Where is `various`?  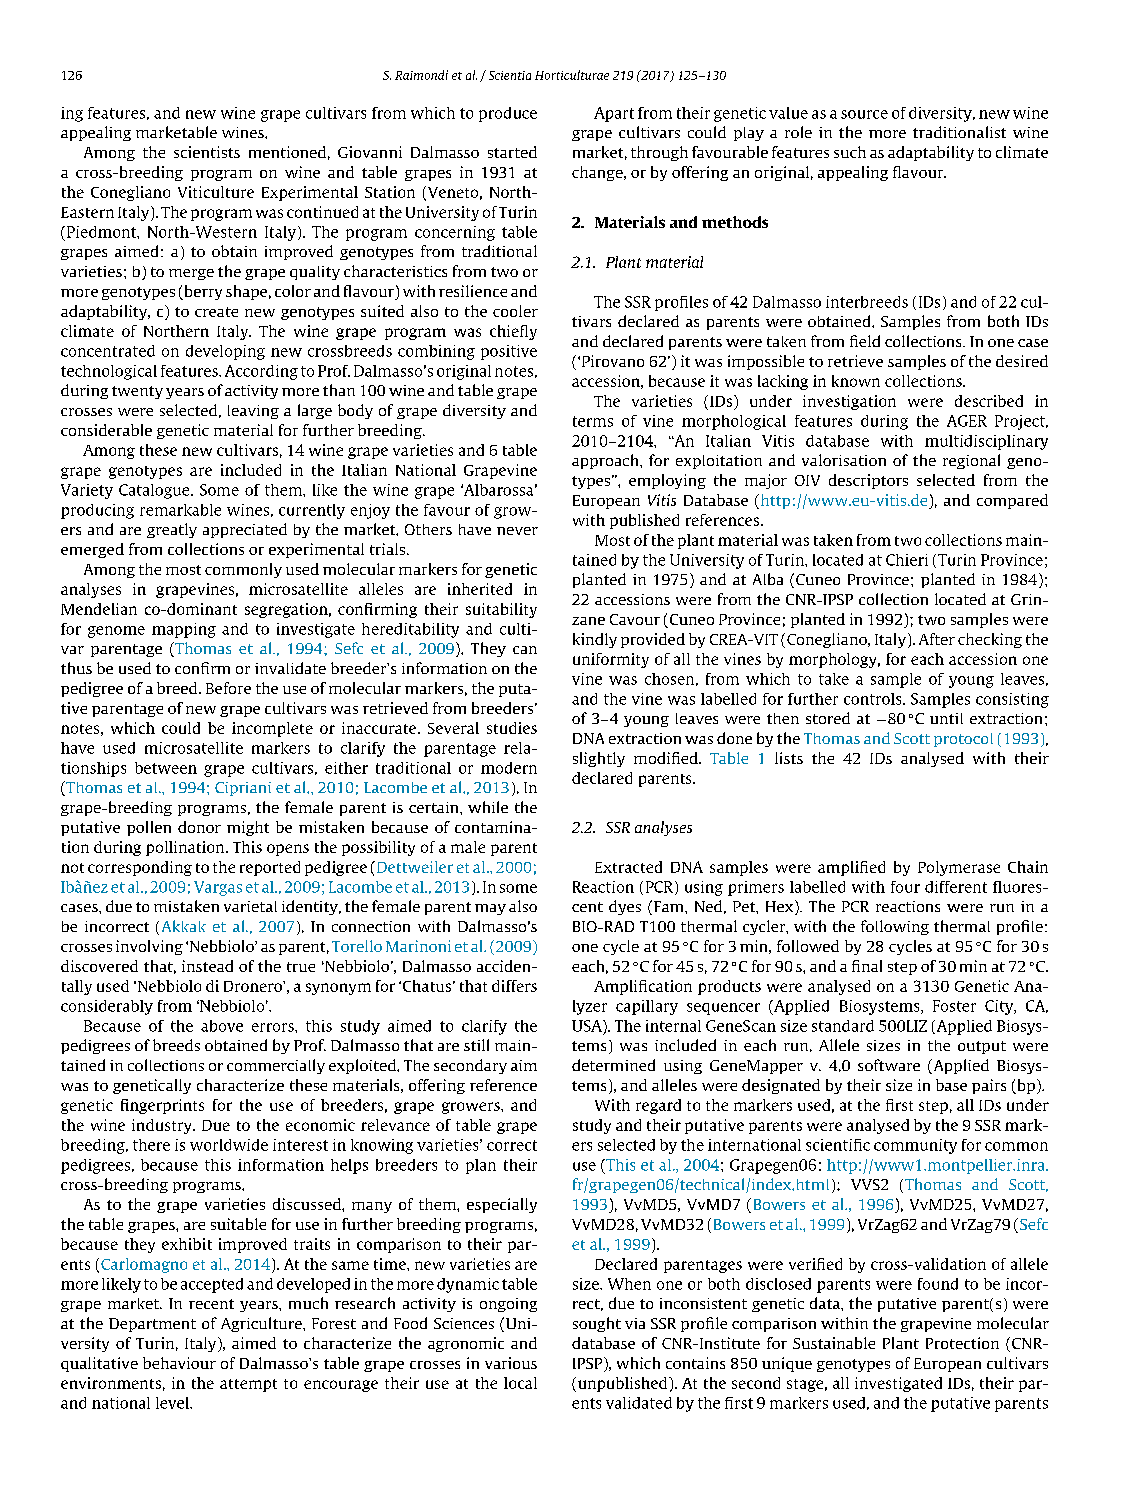 various is located at coordinates (511, 1363).
